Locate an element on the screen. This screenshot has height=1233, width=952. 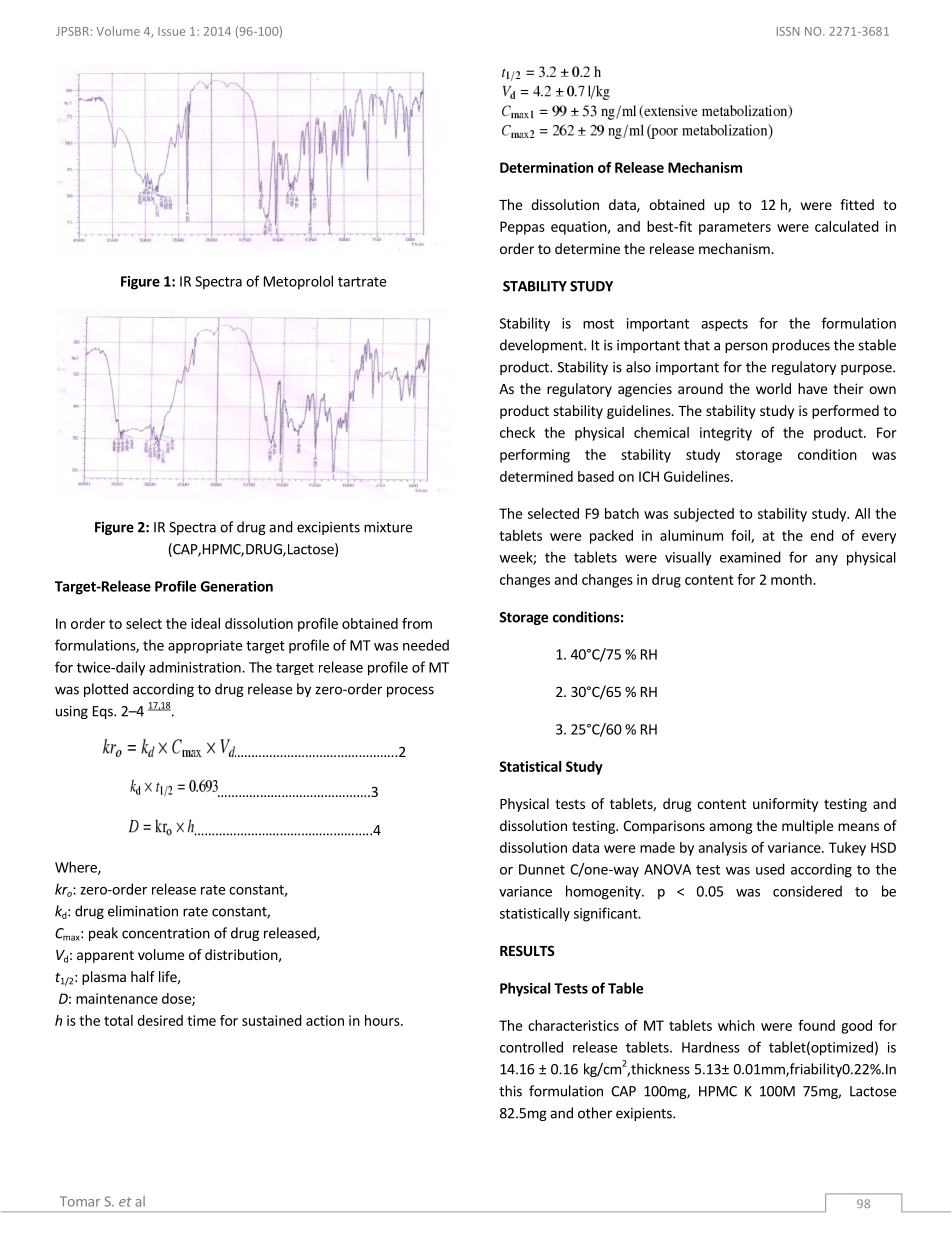
this is located at coordinates (510, 1091).
